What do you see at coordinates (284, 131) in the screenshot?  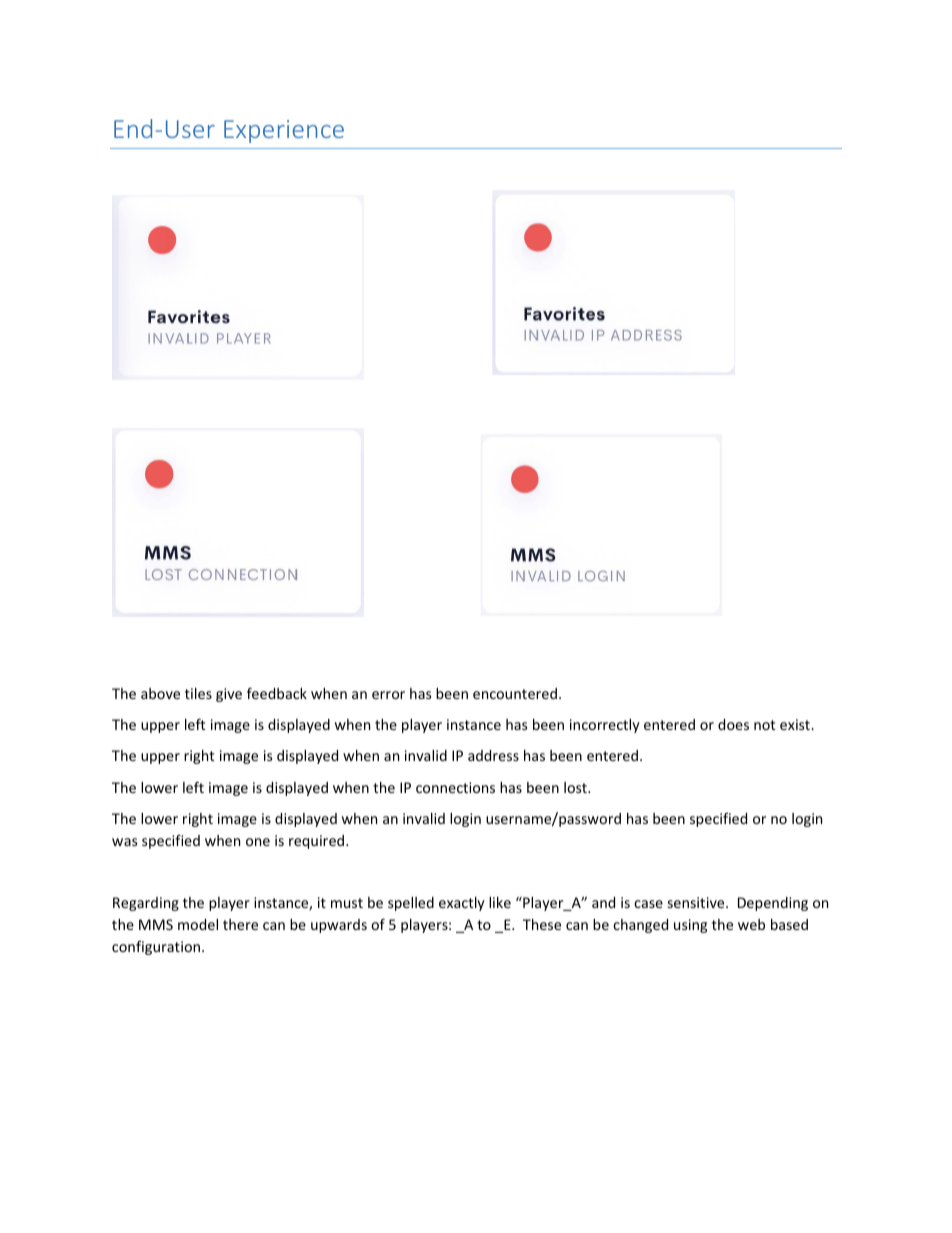 I see `Experience` at bounding box center [284, 131].
